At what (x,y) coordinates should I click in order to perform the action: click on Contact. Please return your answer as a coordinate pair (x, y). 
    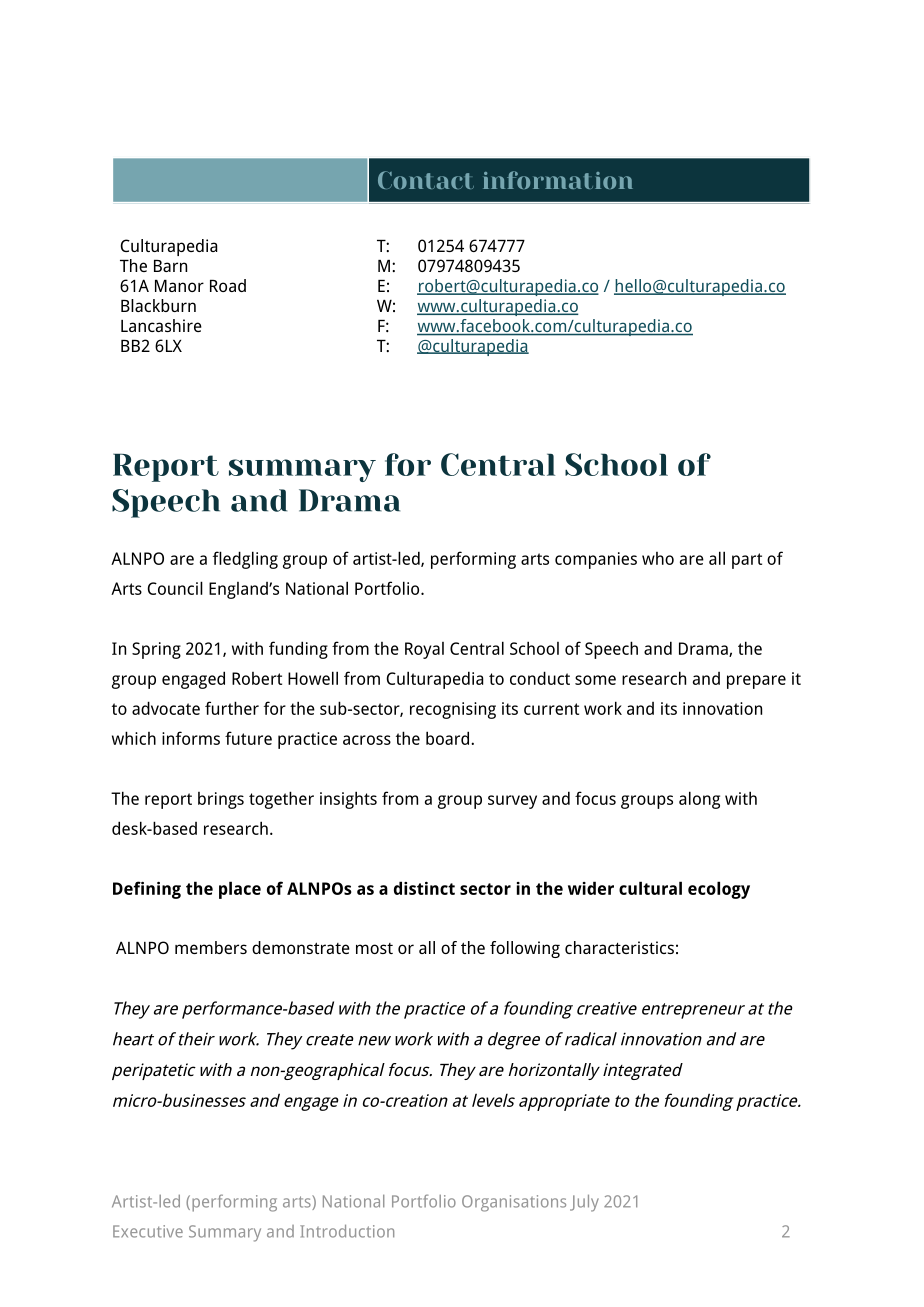
    Looking at the image, I should click on (426, 180).
